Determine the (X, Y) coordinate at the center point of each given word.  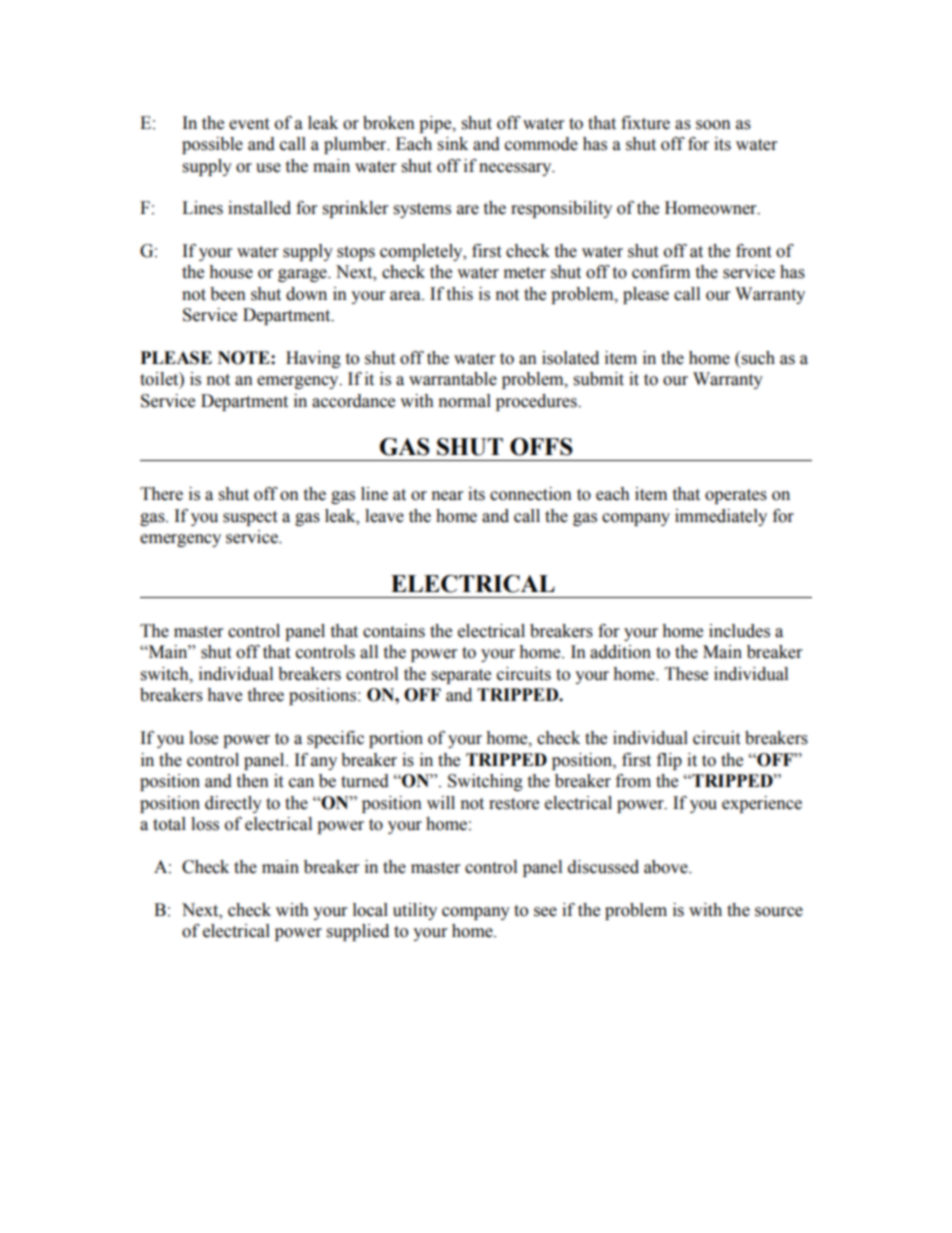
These (686, 674)
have (224, 695)
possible (212, 145)
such (758, 358)
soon (713, 125)
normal (465, 401)
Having (313, 359)
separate (461, 676)
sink (453, 144)
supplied (358, 932)
